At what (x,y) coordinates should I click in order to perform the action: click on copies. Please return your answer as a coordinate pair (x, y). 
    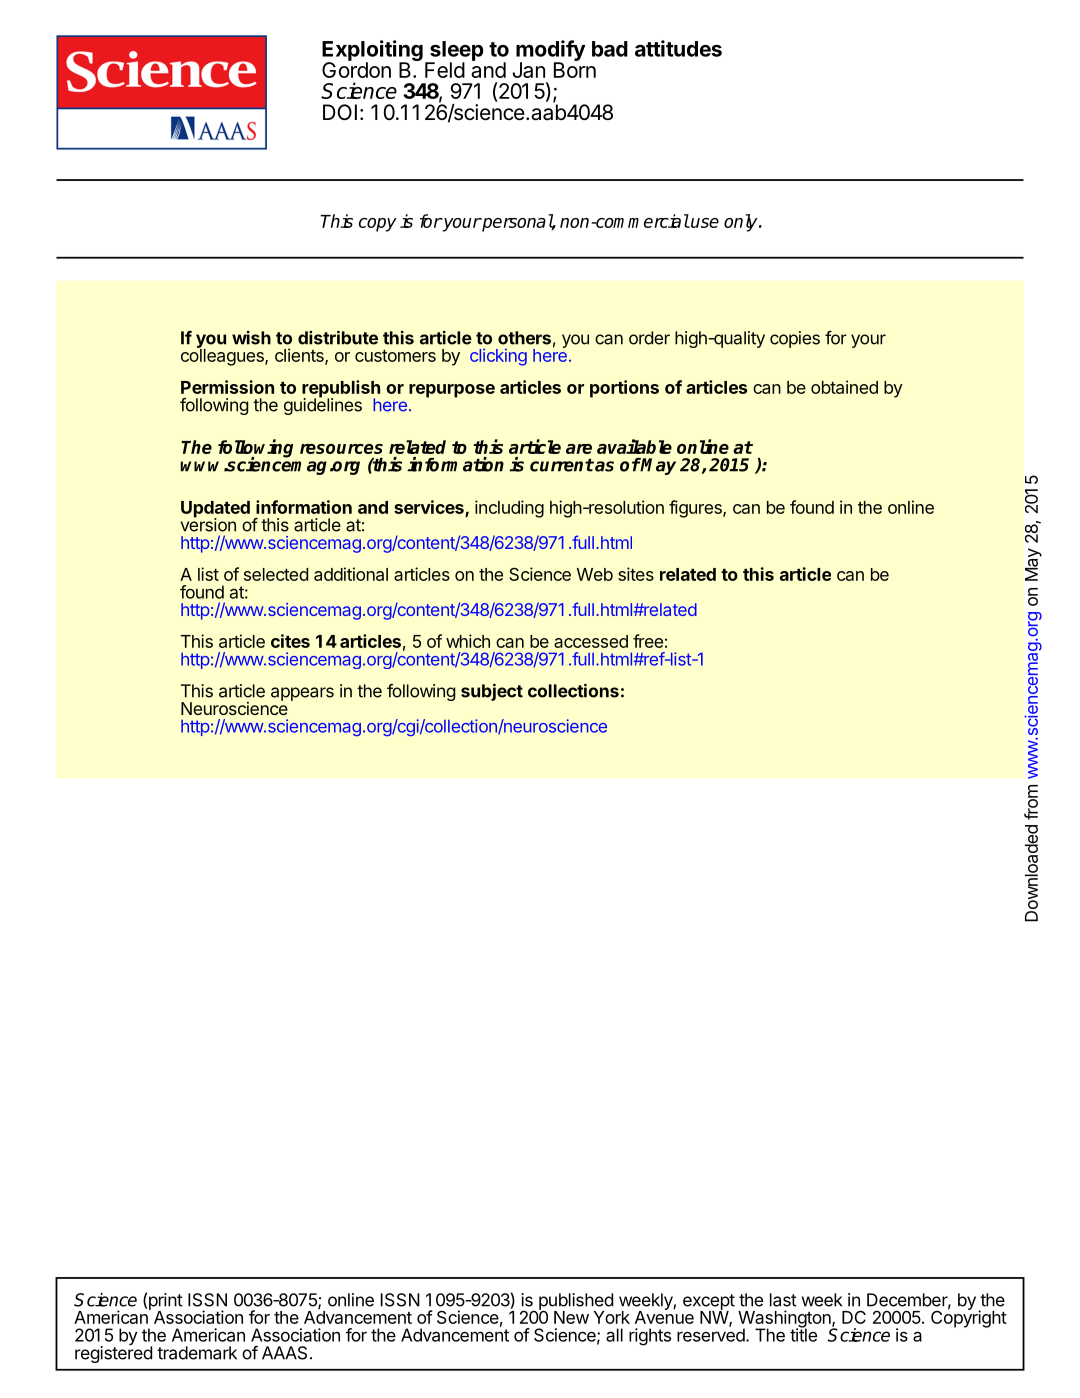
    Looking at the image, I should click on (795, 339).
